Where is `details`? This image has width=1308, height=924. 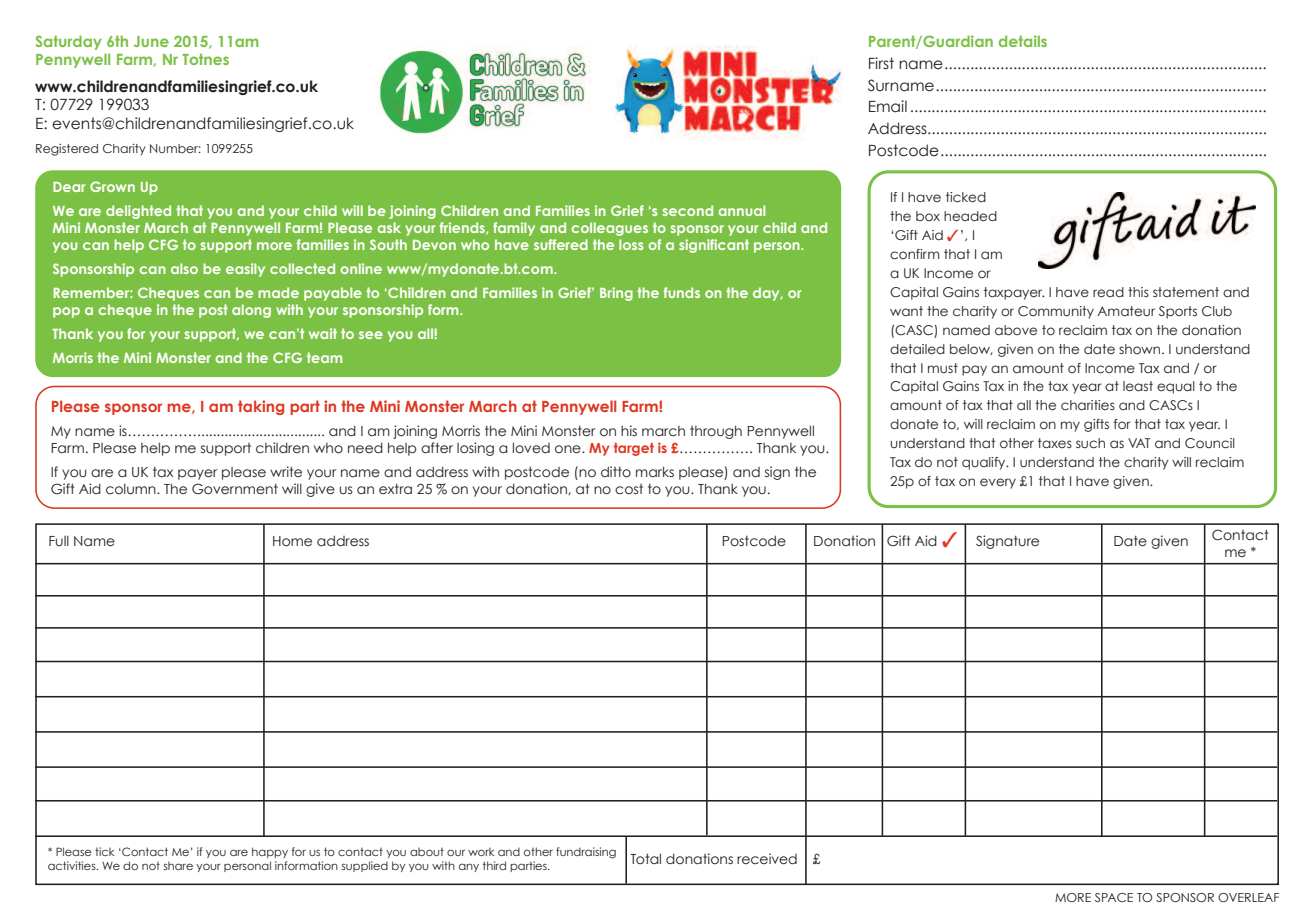
details is located at coordinates (1023, 41).
